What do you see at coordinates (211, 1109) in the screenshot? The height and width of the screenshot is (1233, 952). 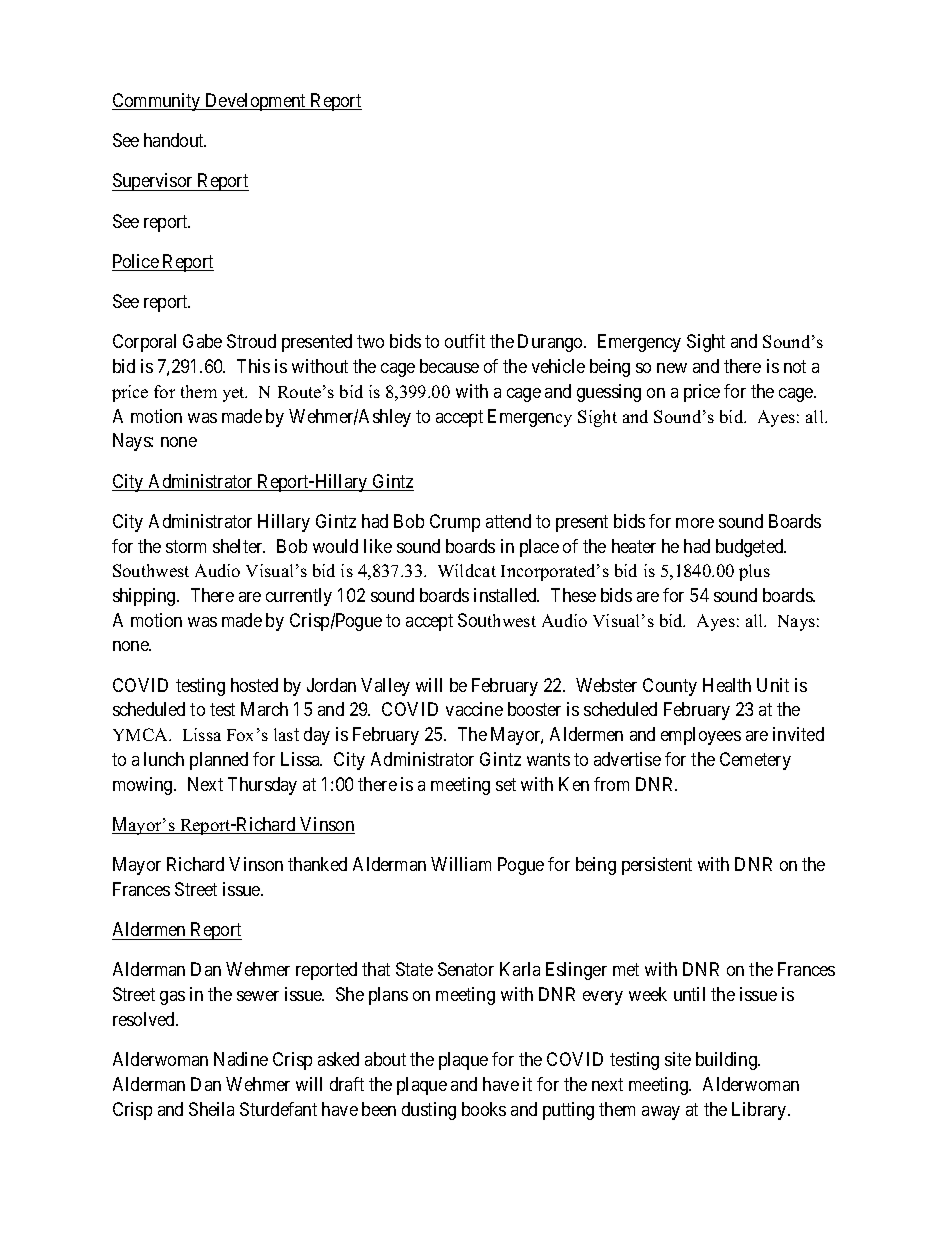 I see `Sheila` at bounding box center [211, 1109].
